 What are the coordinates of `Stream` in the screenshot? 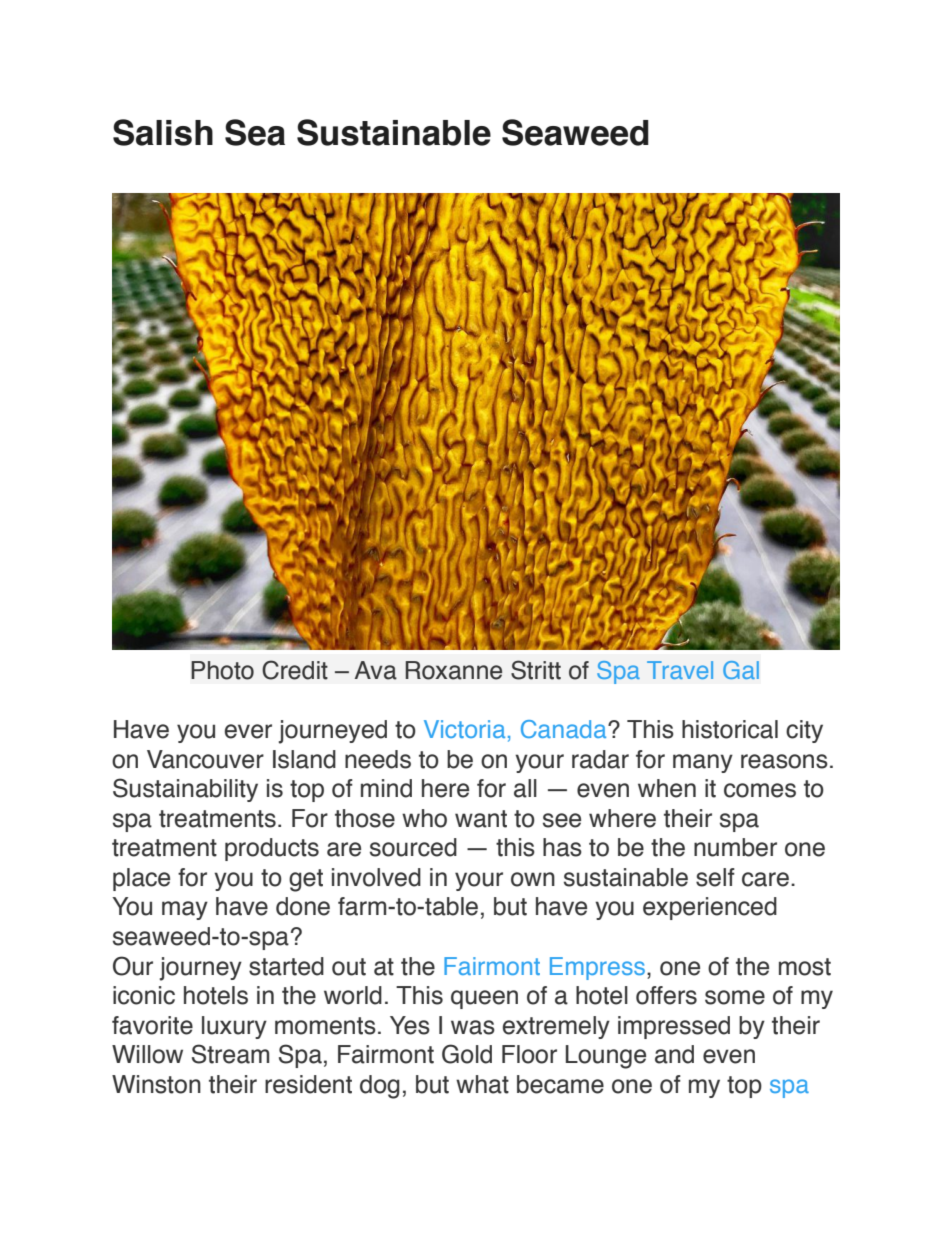 It's located at (230, 1054).
